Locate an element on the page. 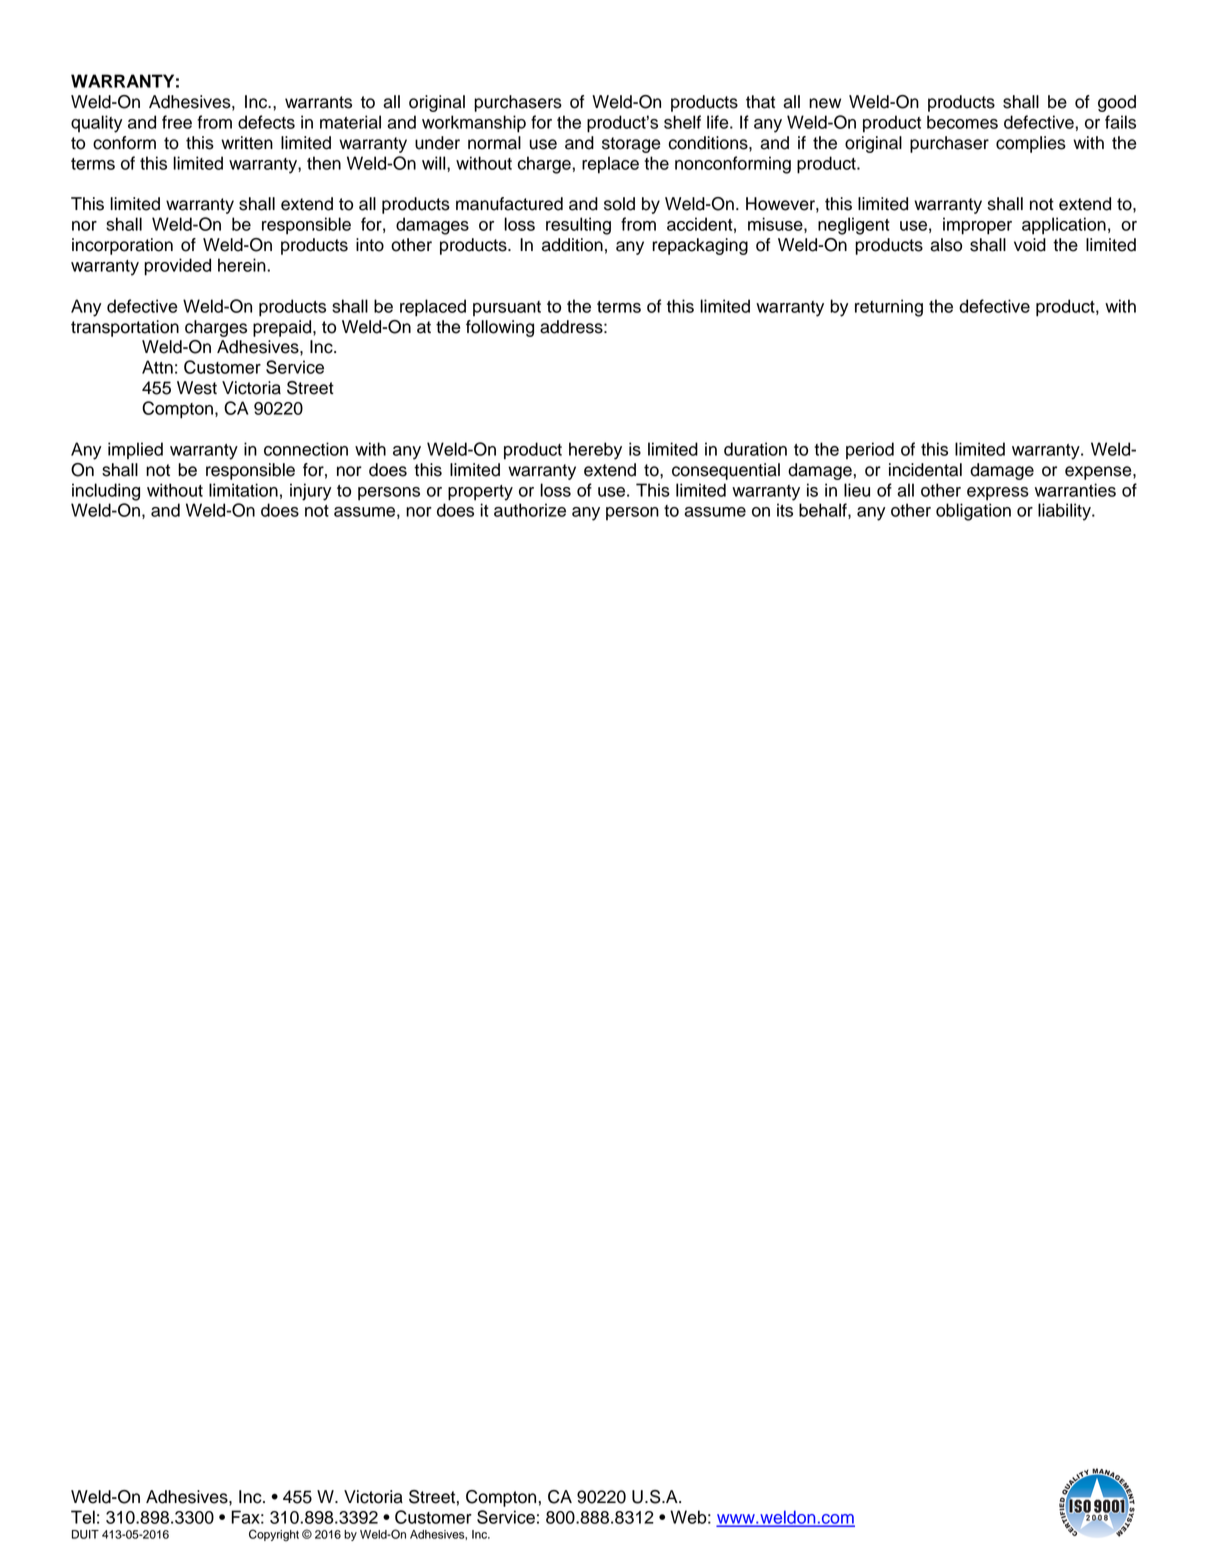 The height and width of the page is (1564, 1208). limitation is located at coordinates (243, 490).
